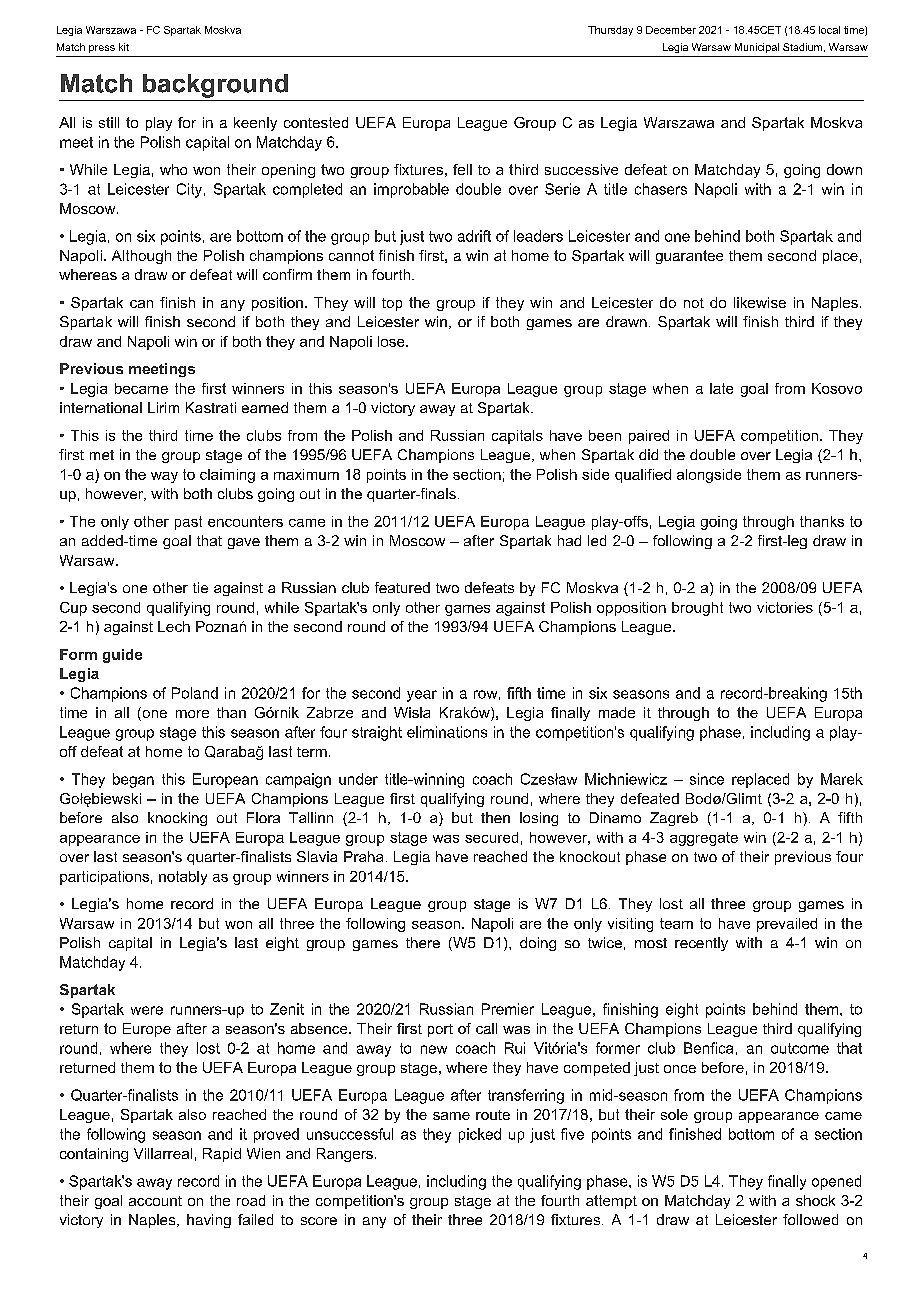 The image size is (924, 1308). I want to click on Municipal, so click(757, 48).
